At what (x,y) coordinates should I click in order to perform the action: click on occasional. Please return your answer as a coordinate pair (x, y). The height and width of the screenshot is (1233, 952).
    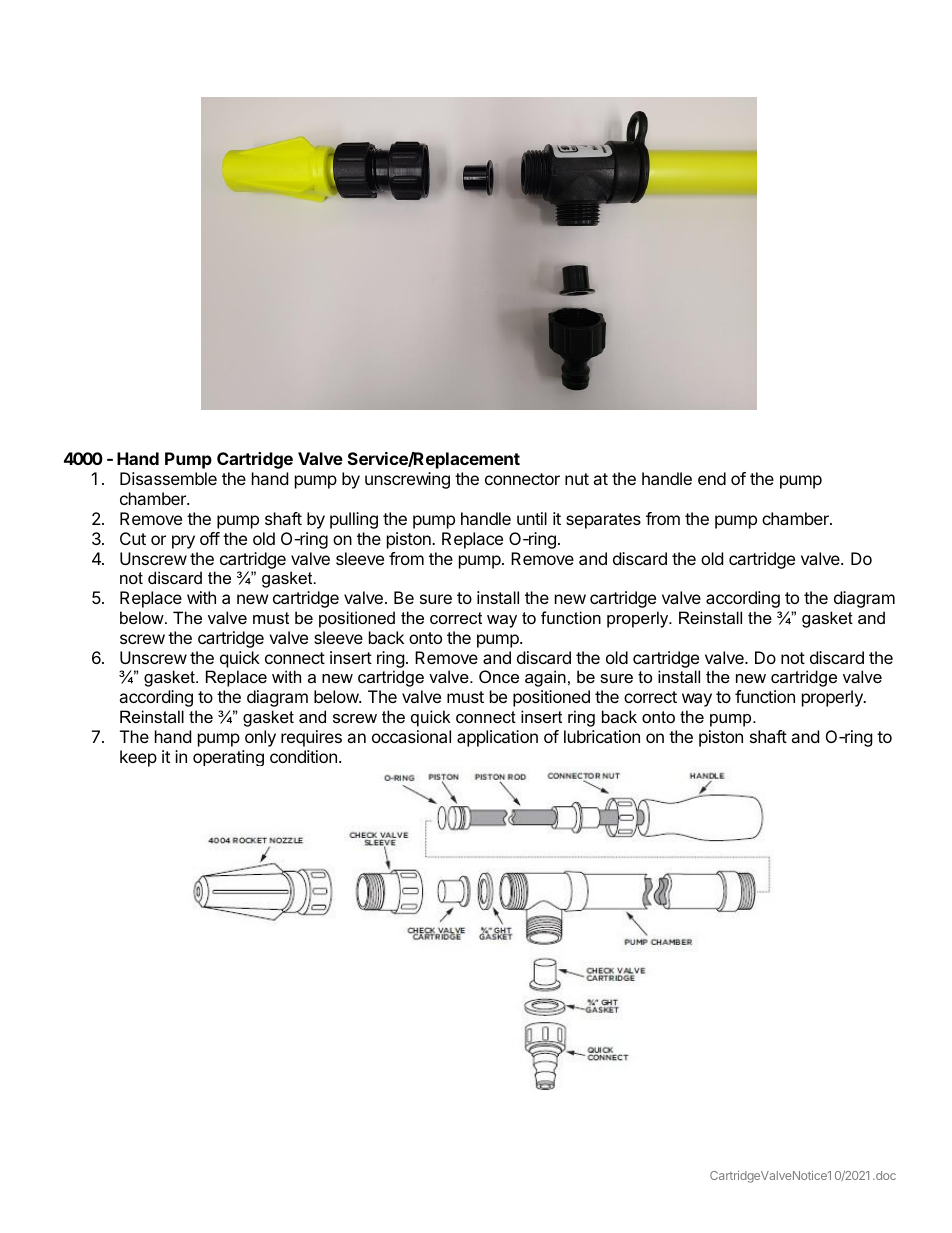
    Looking at the image, I should click on (411, 736).
